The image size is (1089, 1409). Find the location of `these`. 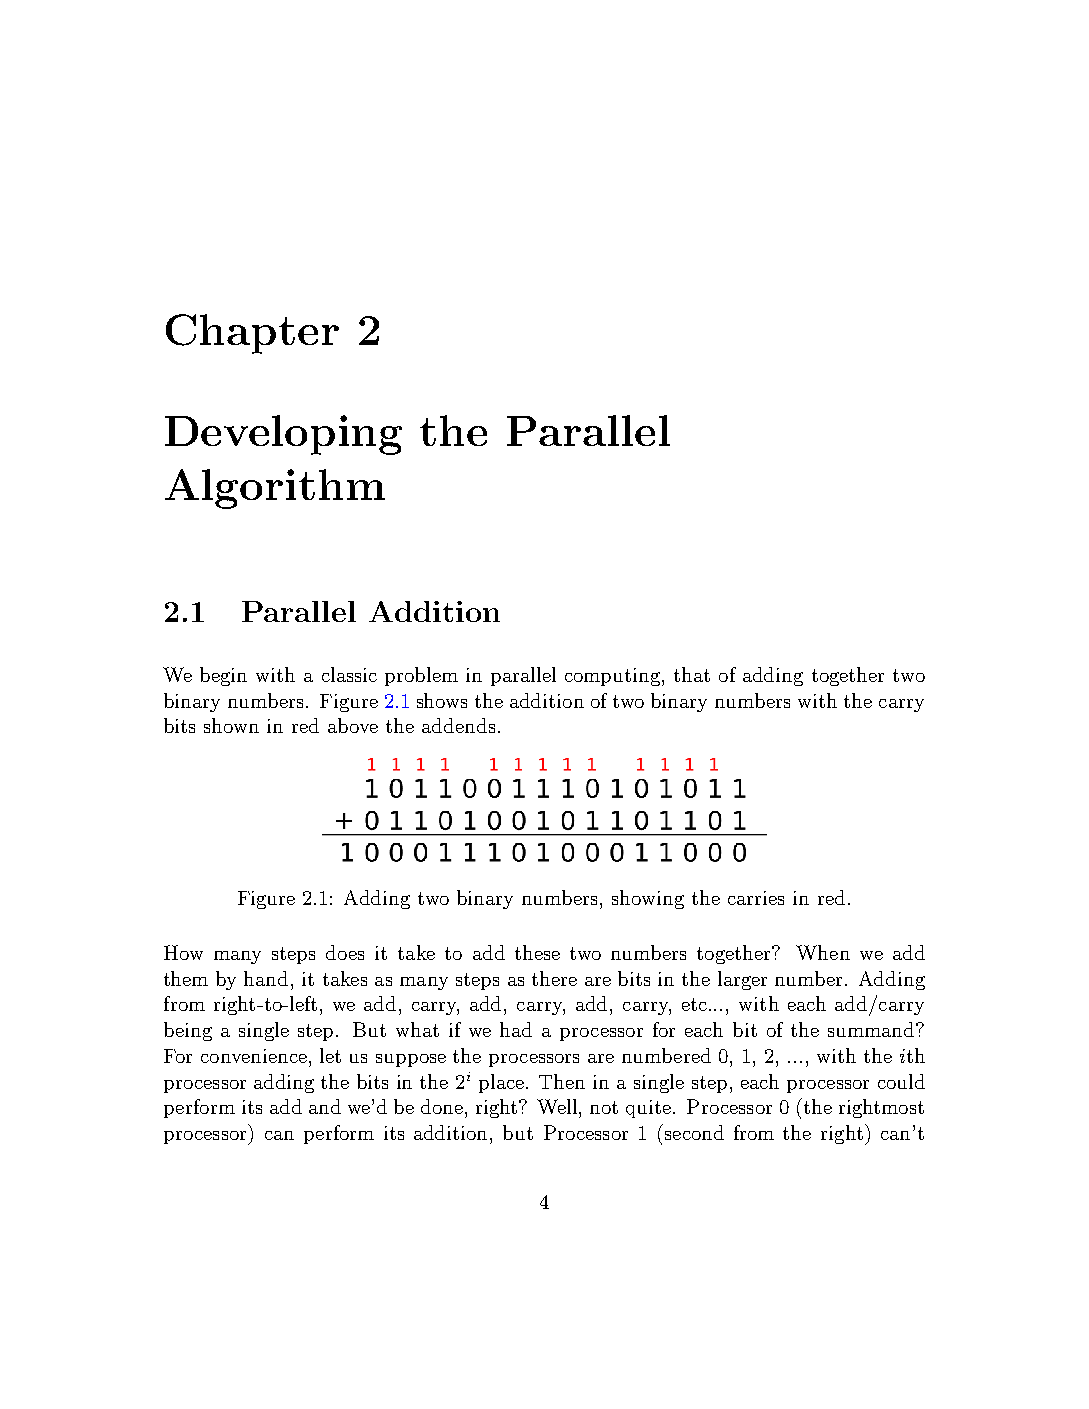

these is located at coordinates (537, 952).
